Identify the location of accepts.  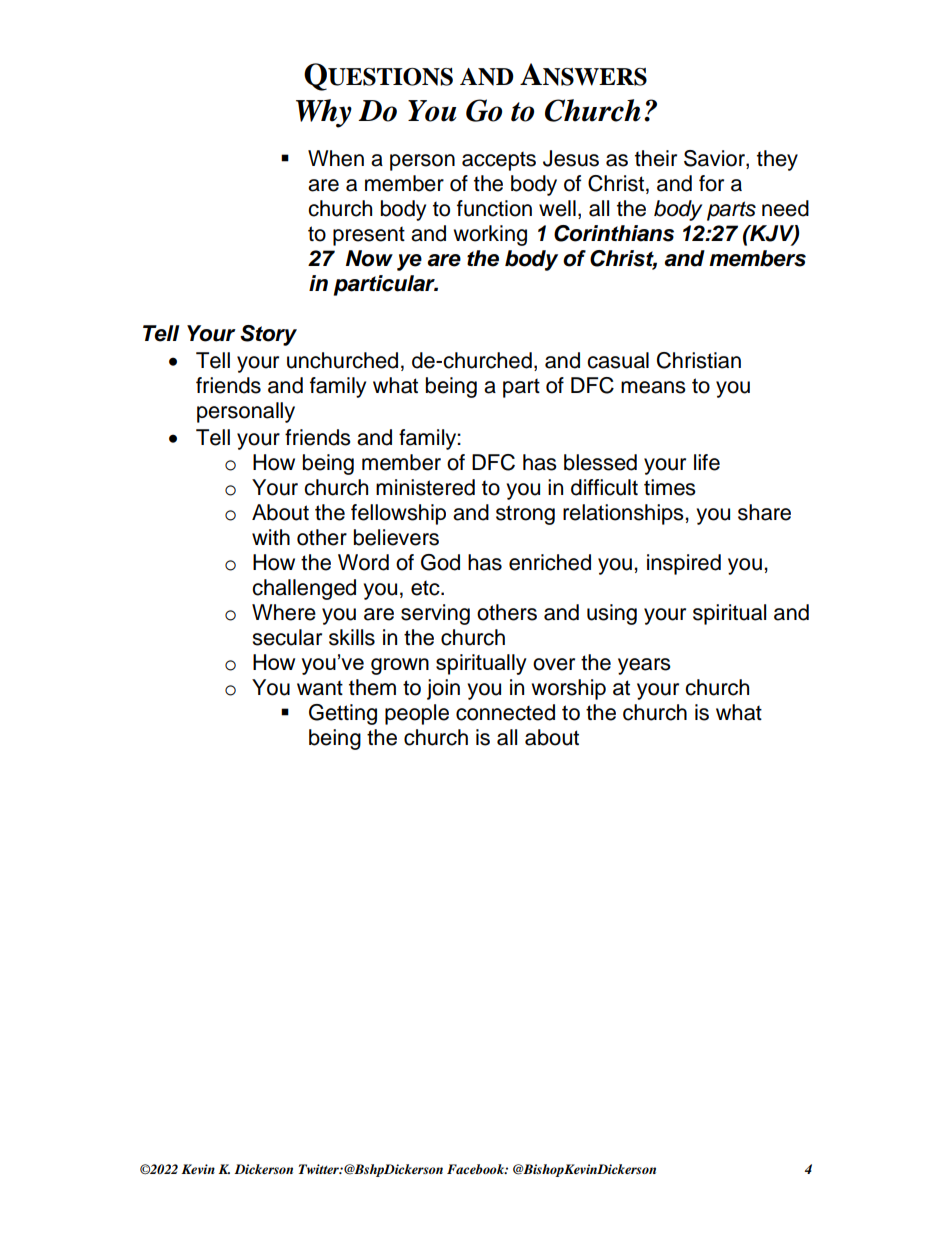
(499, 161).
